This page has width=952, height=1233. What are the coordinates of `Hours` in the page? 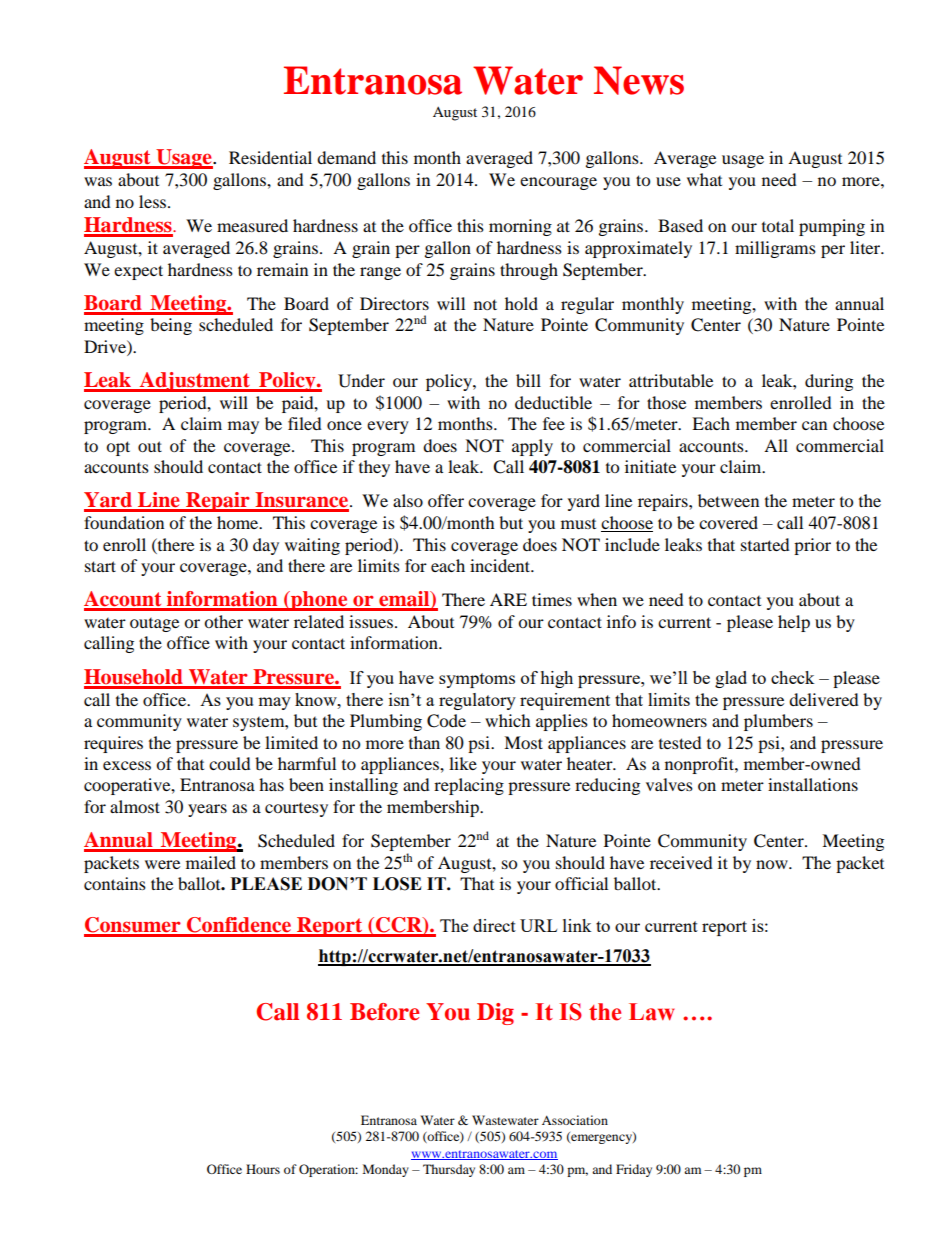 It's located at (263, 1169).
